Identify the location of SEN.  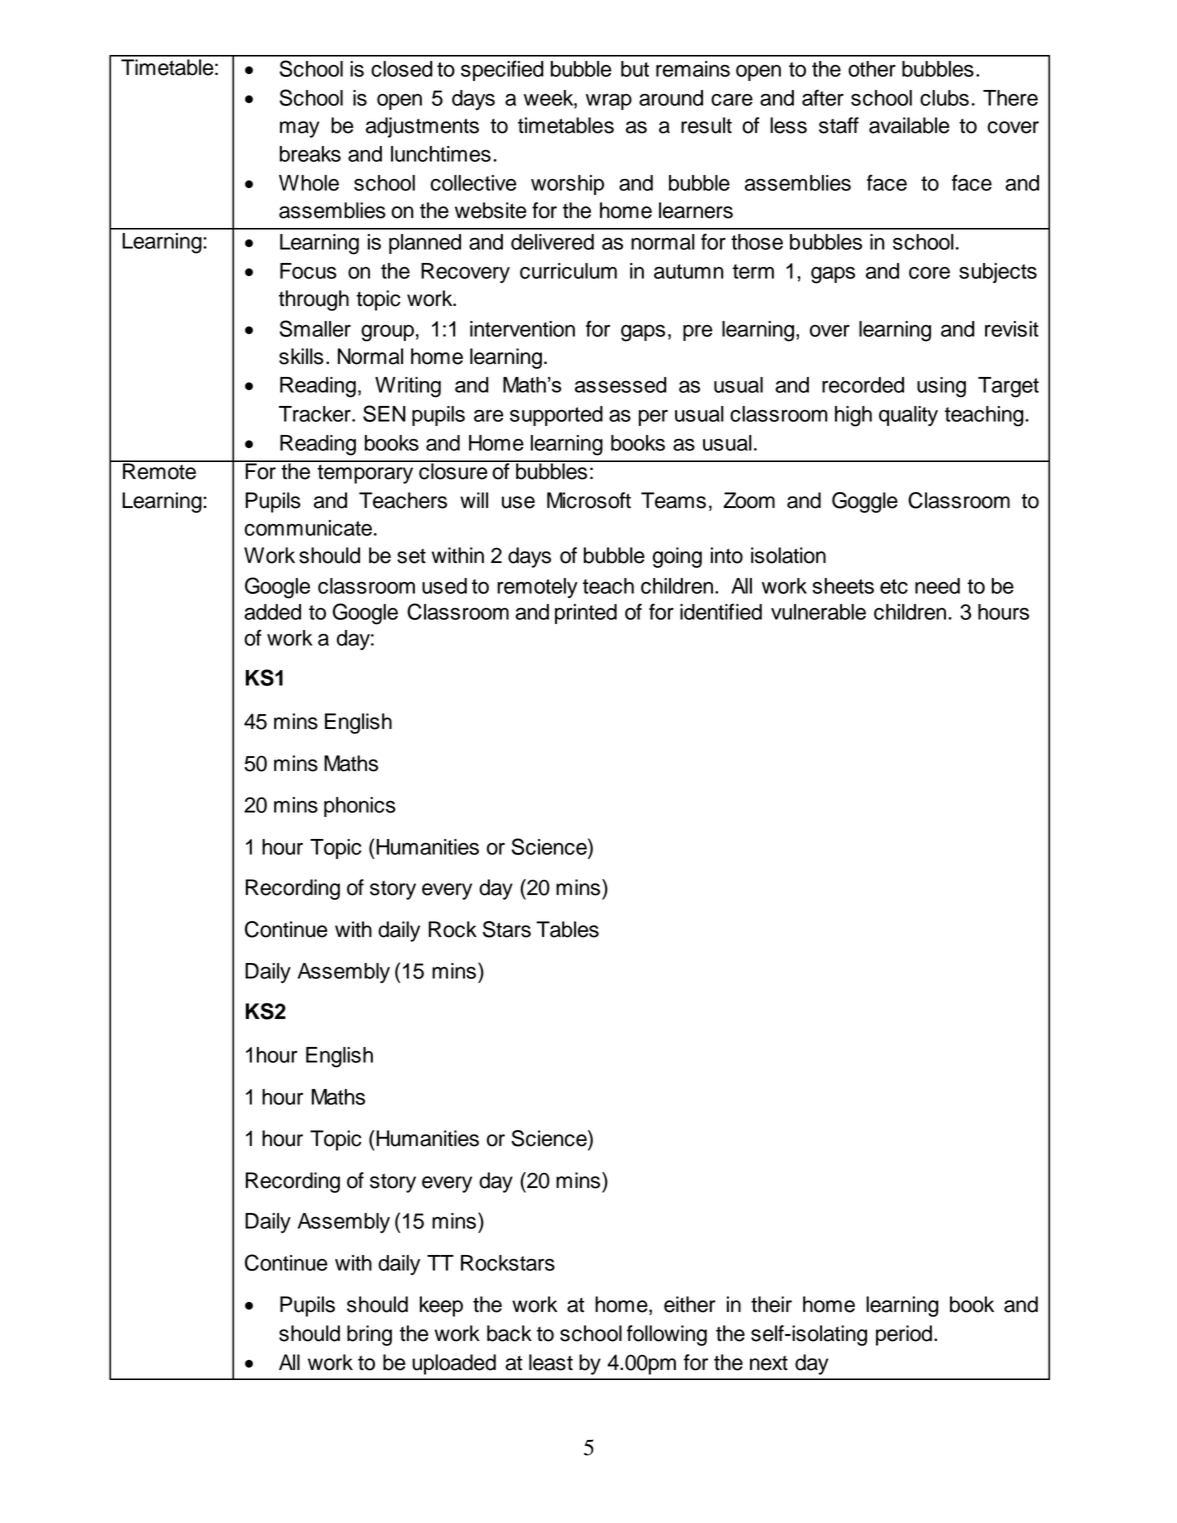
(384, 413).
